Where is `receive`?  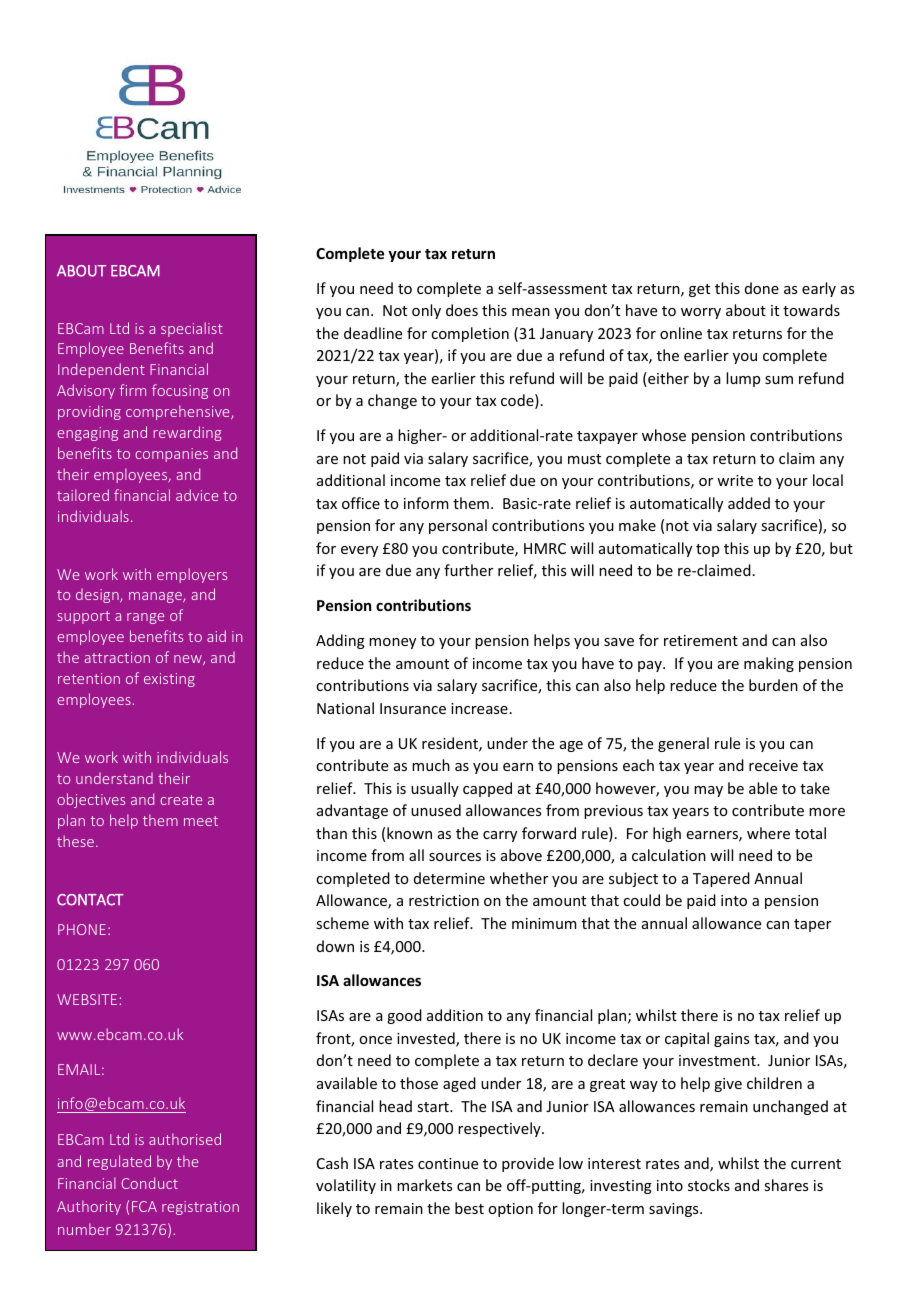
receive is located at coordinates (773, 765).
